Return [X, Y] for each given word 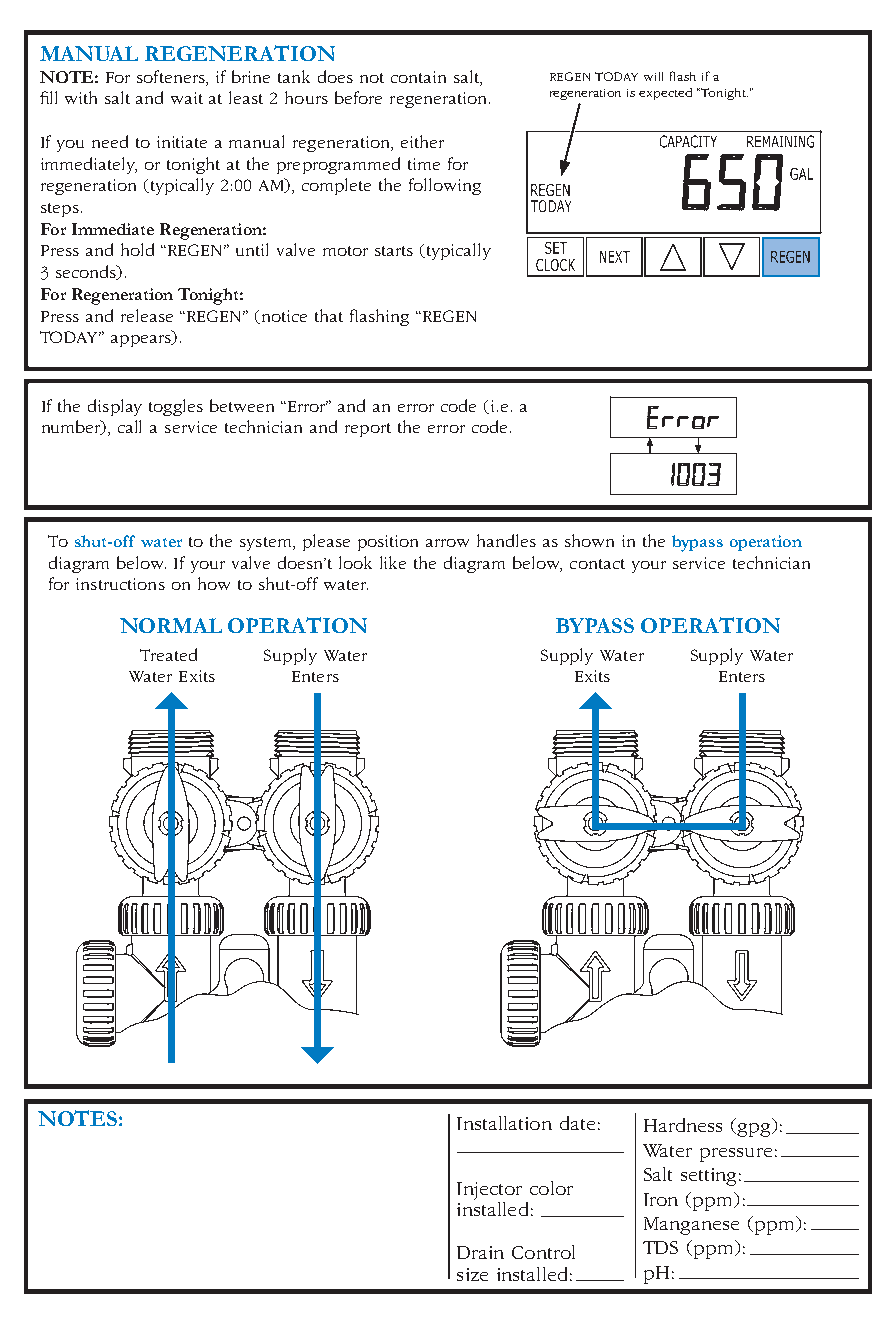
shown [589, 540]
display [115, 407]
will [653, 76]
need [110, 141]
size [472, 1274]
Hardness [683, 1125]
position [388, 543]
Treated [168, 654]
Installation [504, 1123]
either [422, 141]
